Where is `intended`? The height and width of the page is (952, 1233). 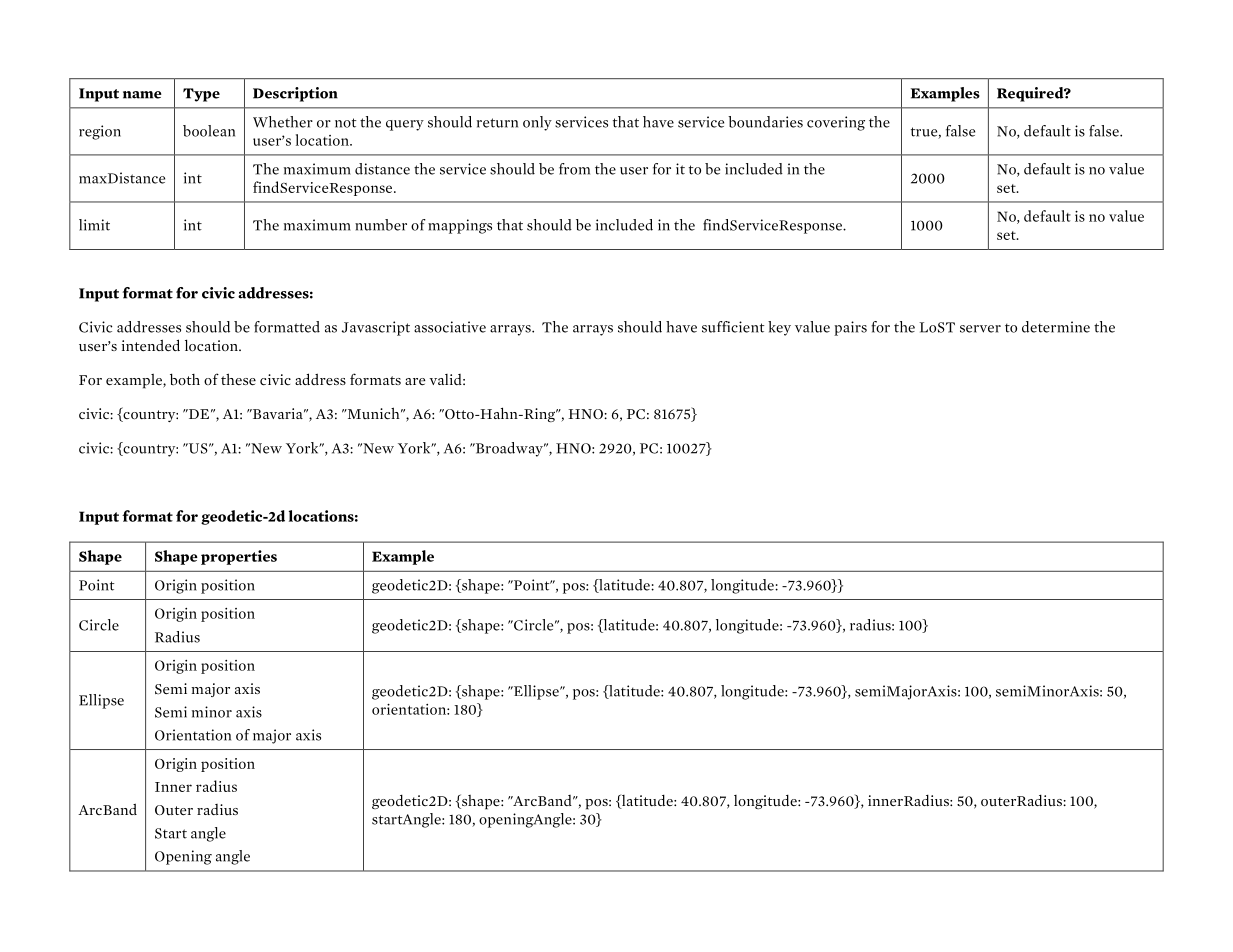 intended is located at coordinates (151, 345).
